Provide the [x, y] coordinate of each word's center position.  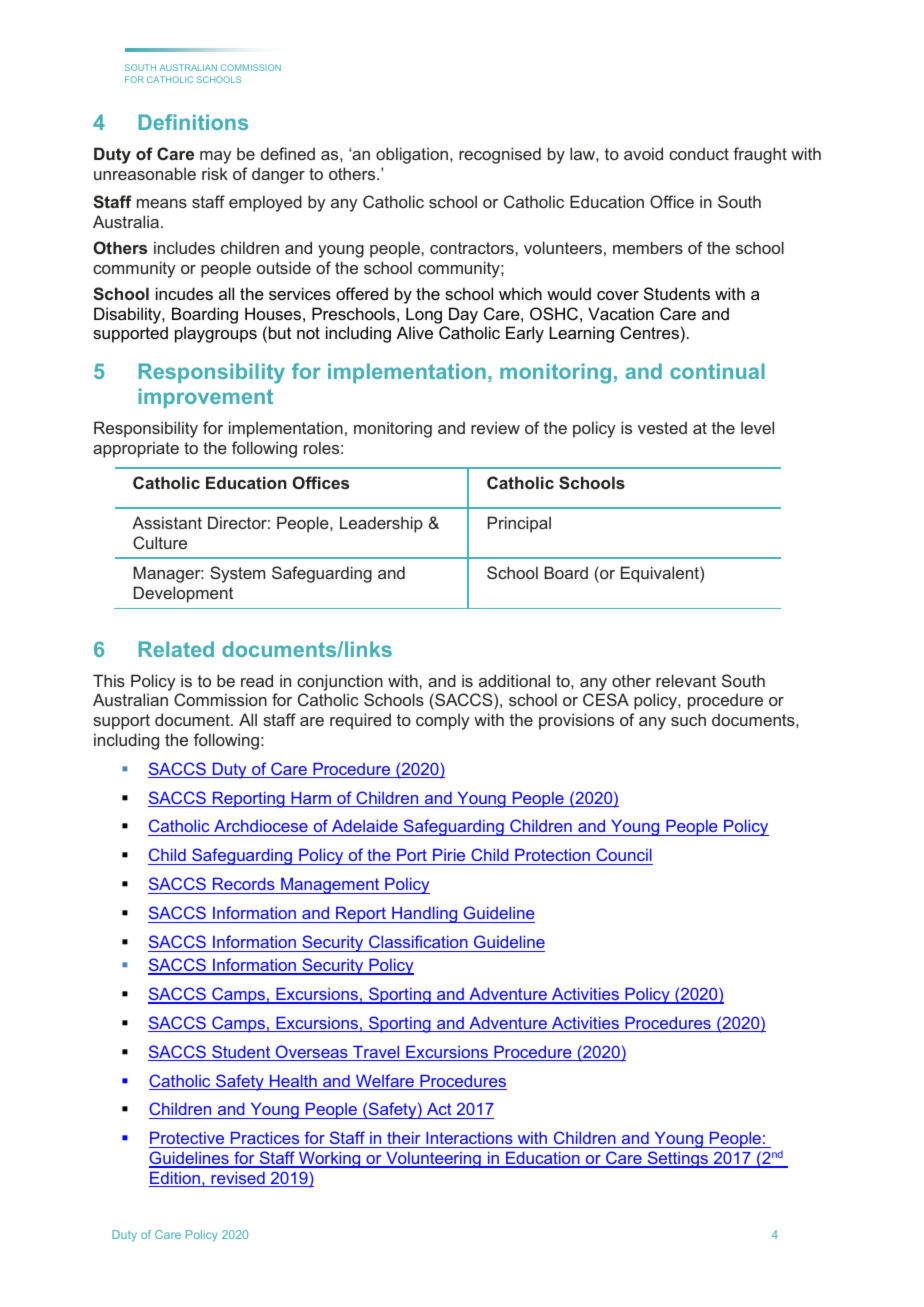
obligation [412, 155]
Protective [188, 1140]
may [215, 157]
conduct [699, 154]
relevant [686, 680]
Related [176, 649]
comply [442, 721]
